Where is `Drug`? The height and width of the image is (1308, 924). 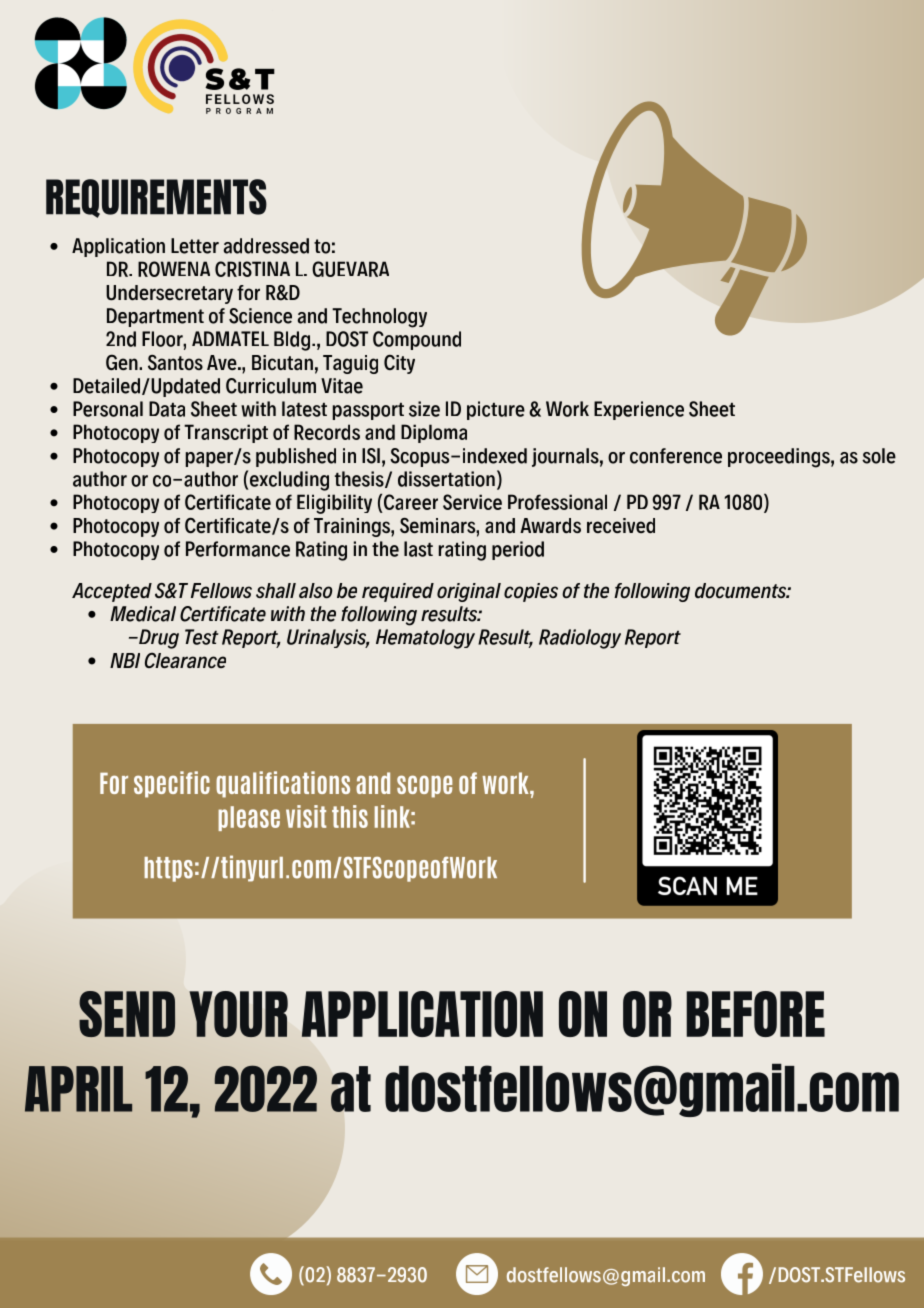 Drug is located at coordinates (158, 639).
